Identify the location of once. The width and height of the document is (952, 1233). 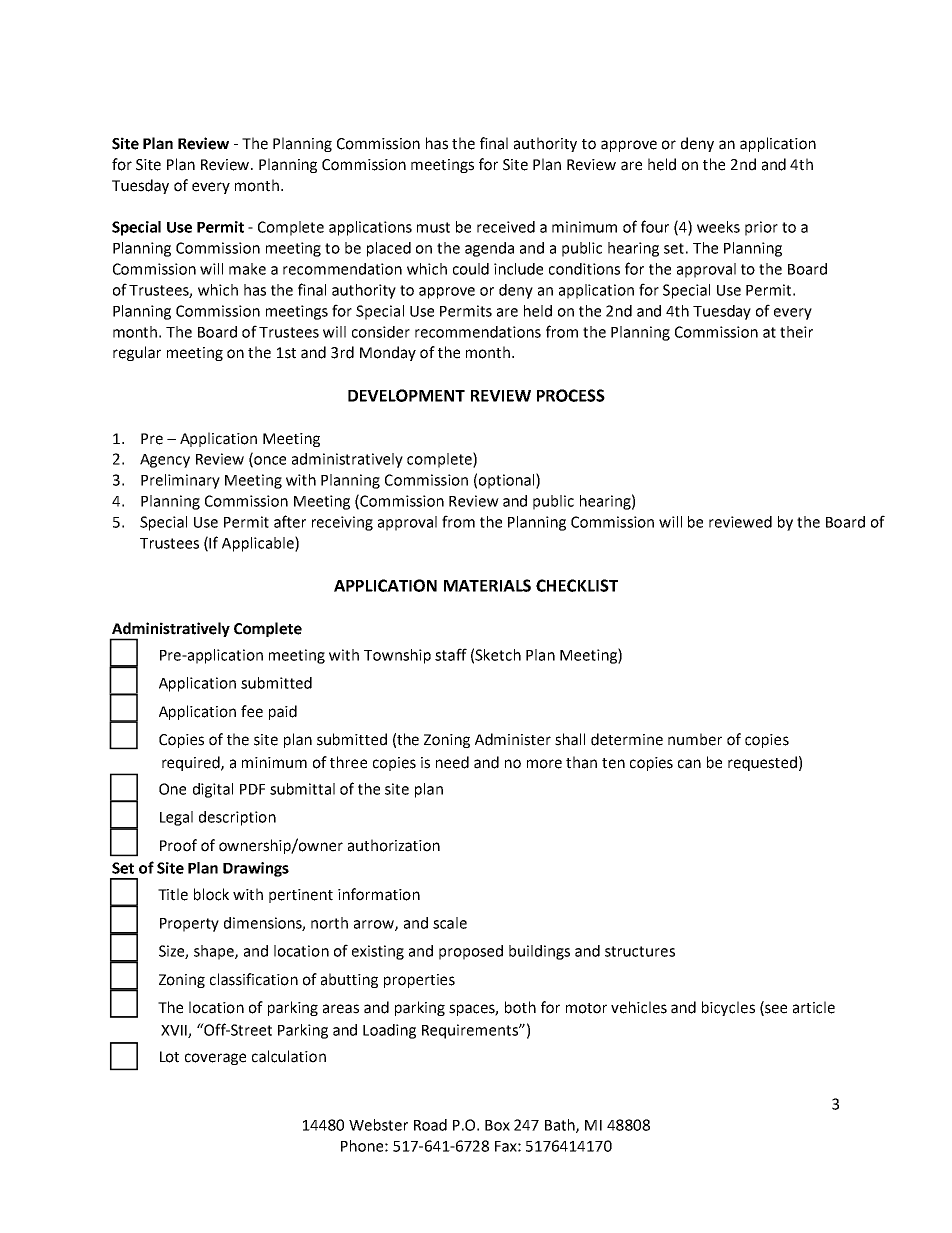
(269, 461).
